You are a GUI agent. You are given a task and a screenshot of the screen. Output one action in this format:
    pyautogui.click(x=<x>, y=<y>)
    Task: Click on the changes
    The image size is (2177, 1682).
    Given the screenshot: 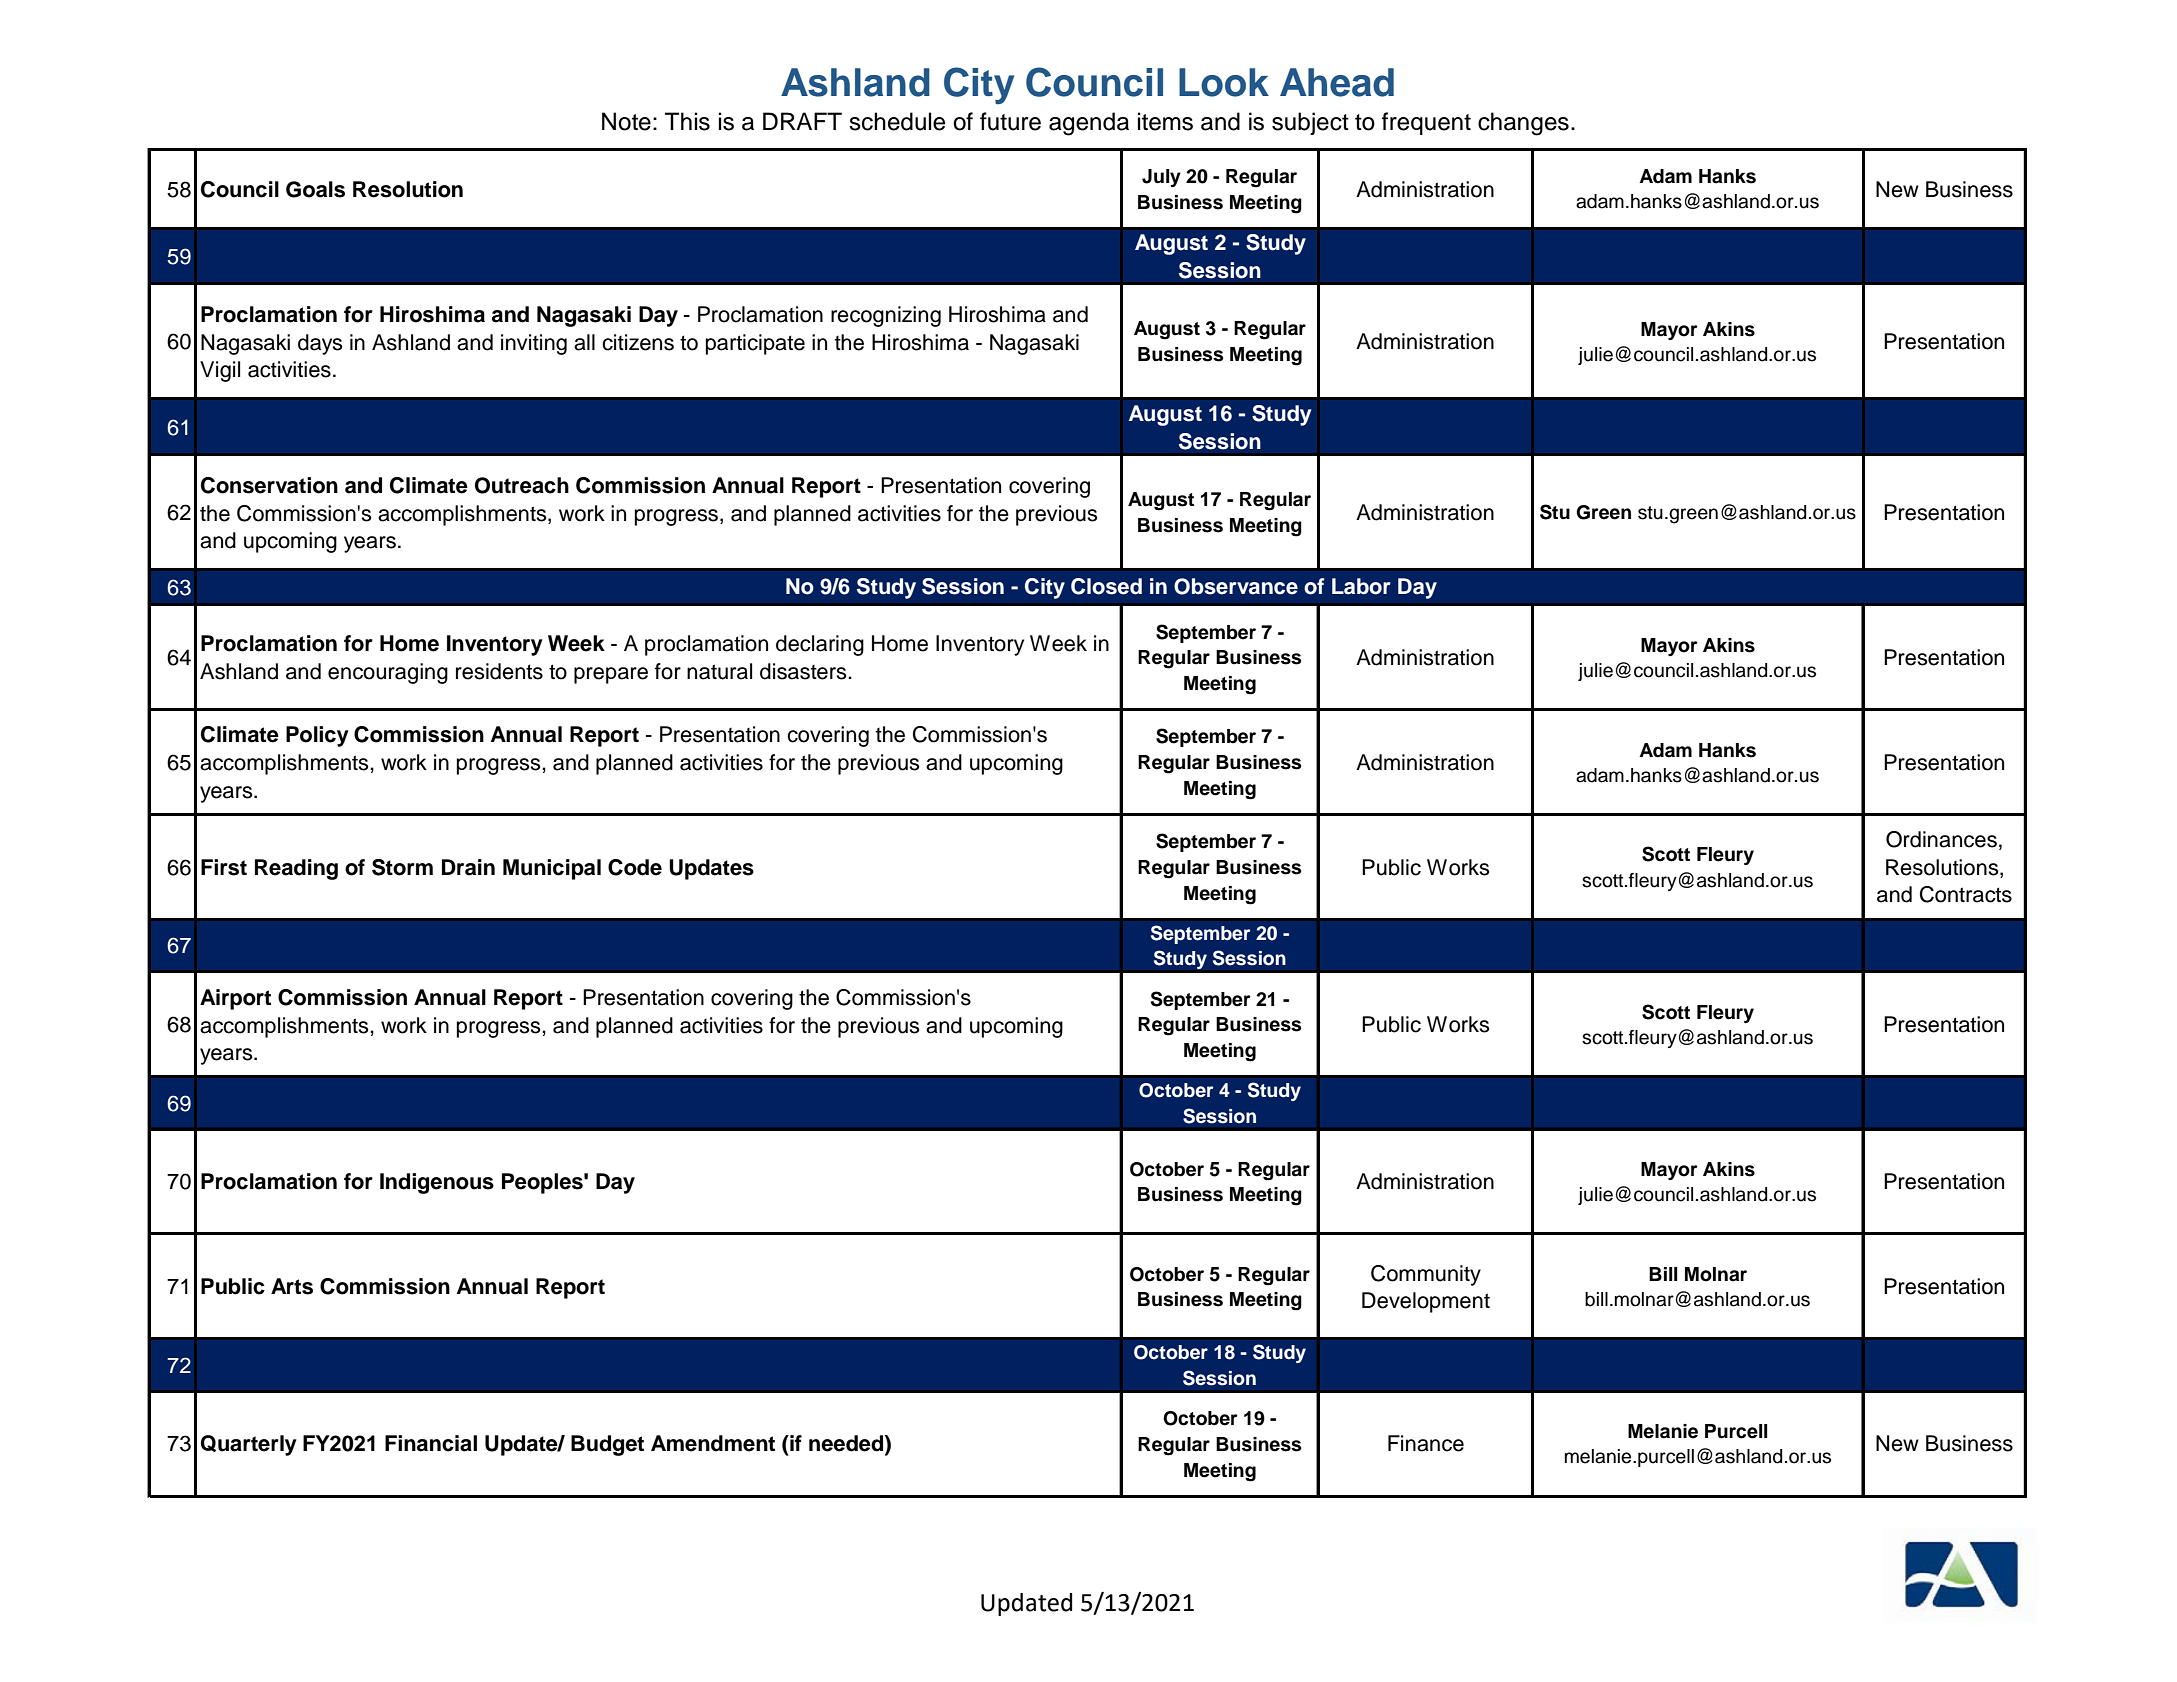 What is the action you would take?
    pyautogui.click(x=1523, y=124)
